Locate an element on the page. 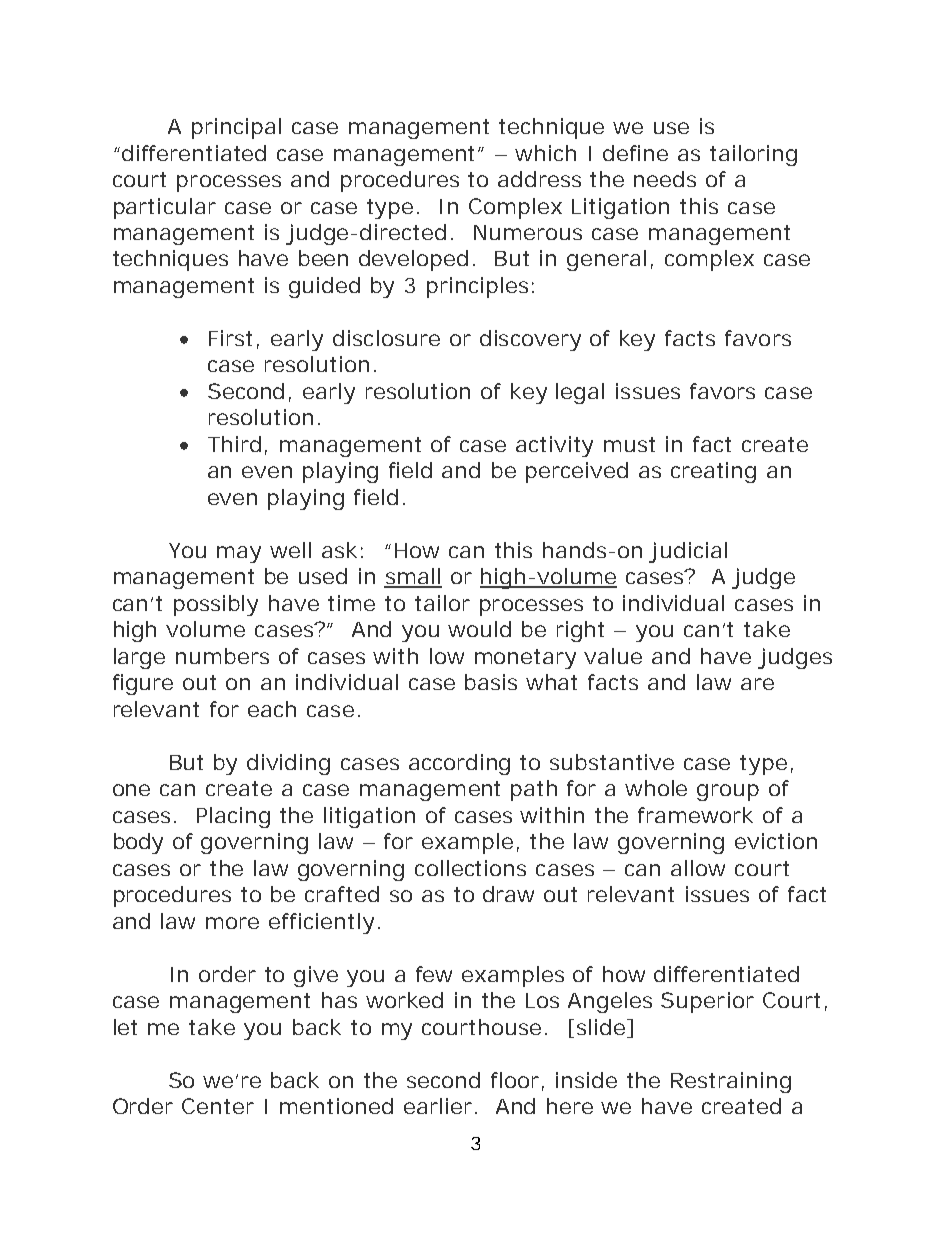  needs is located at coordinates (665, 179).
